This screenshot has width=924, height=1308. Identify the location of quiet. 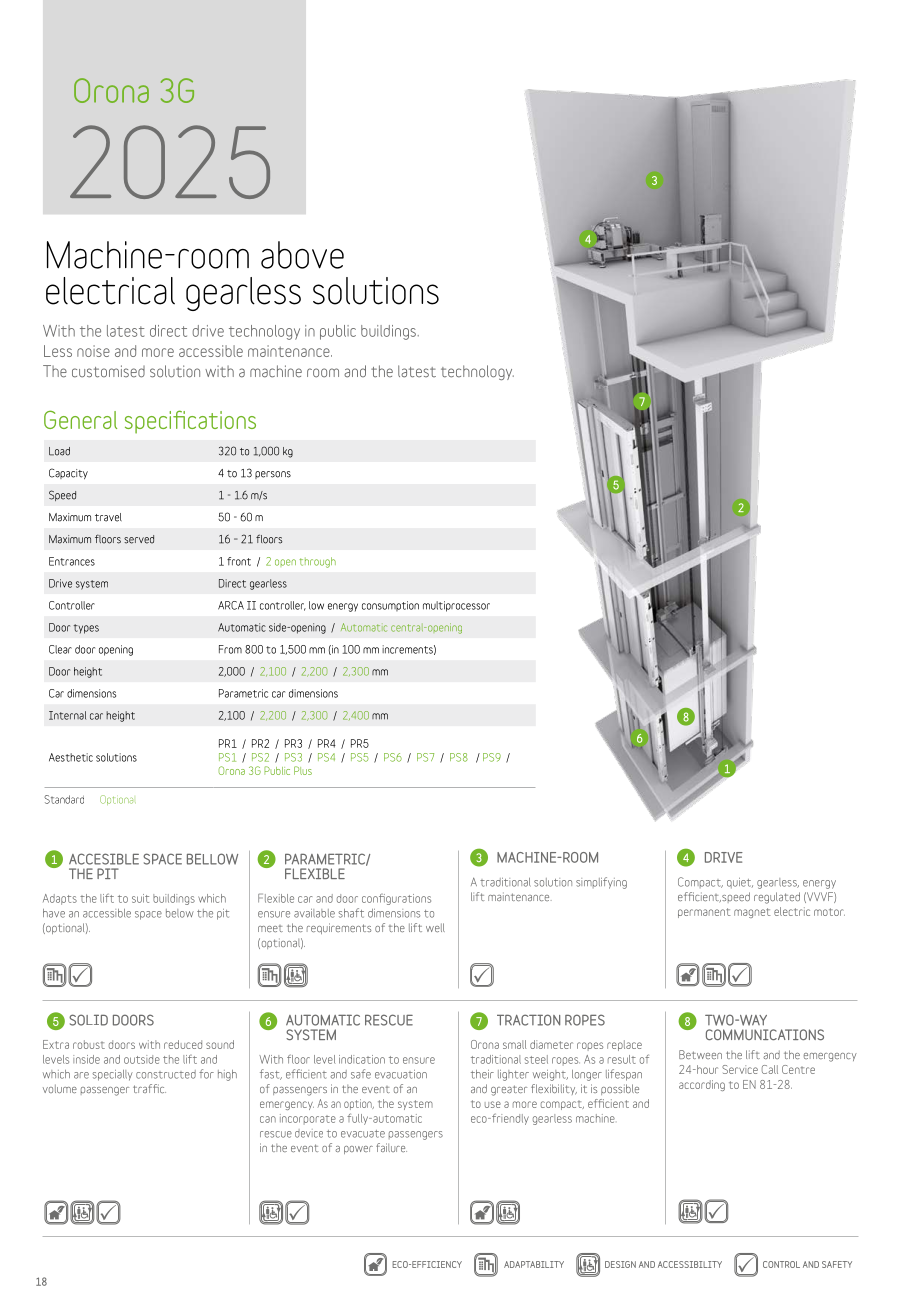
(740, 883).
